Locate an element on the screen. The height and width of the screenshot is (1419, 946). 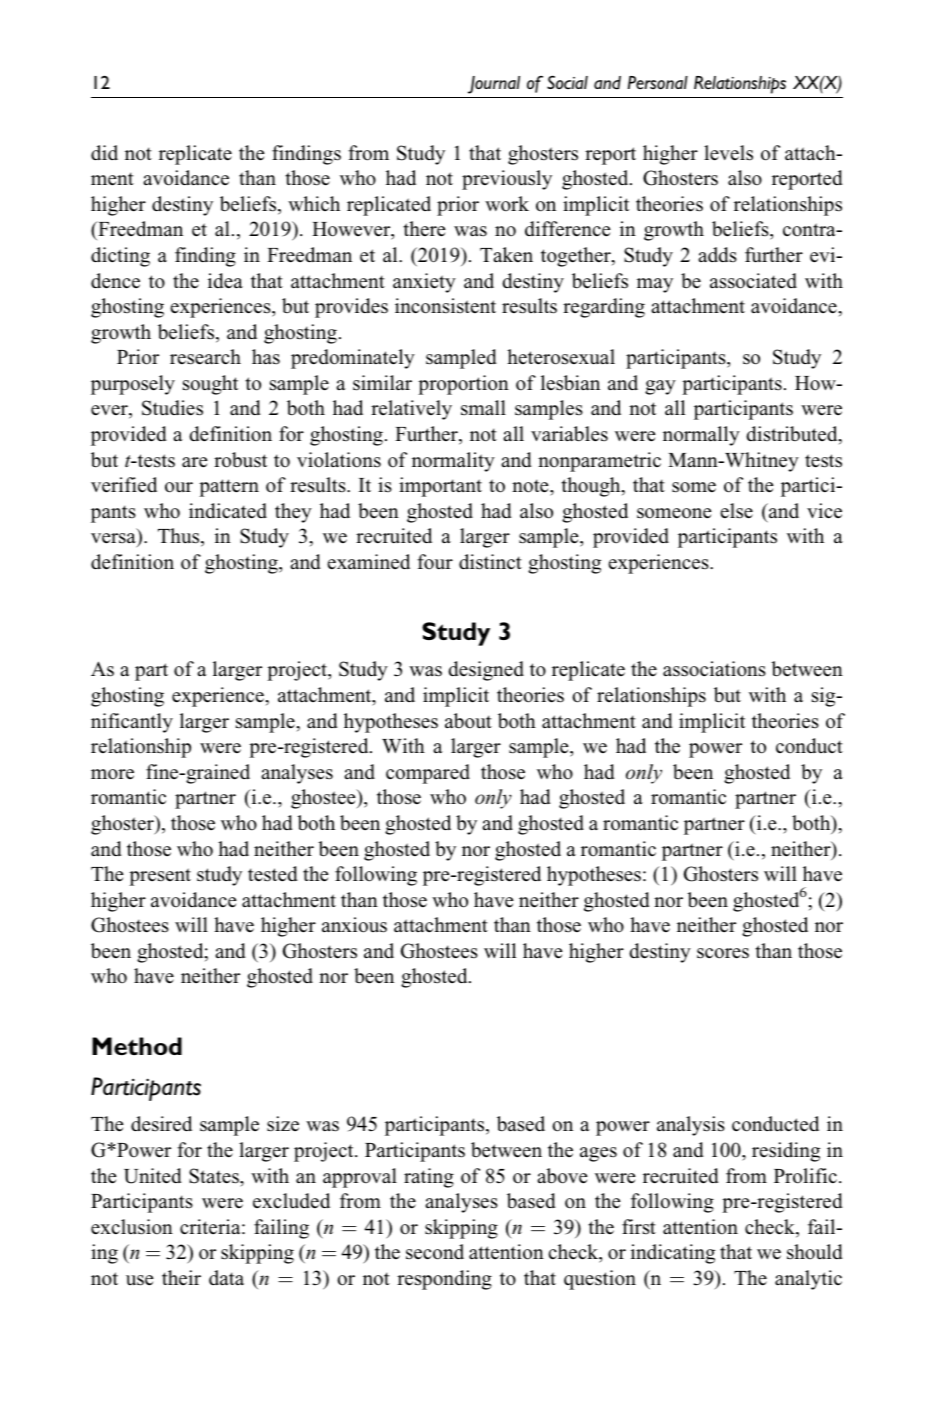
indicating is located at coordinates (673, 1254).
